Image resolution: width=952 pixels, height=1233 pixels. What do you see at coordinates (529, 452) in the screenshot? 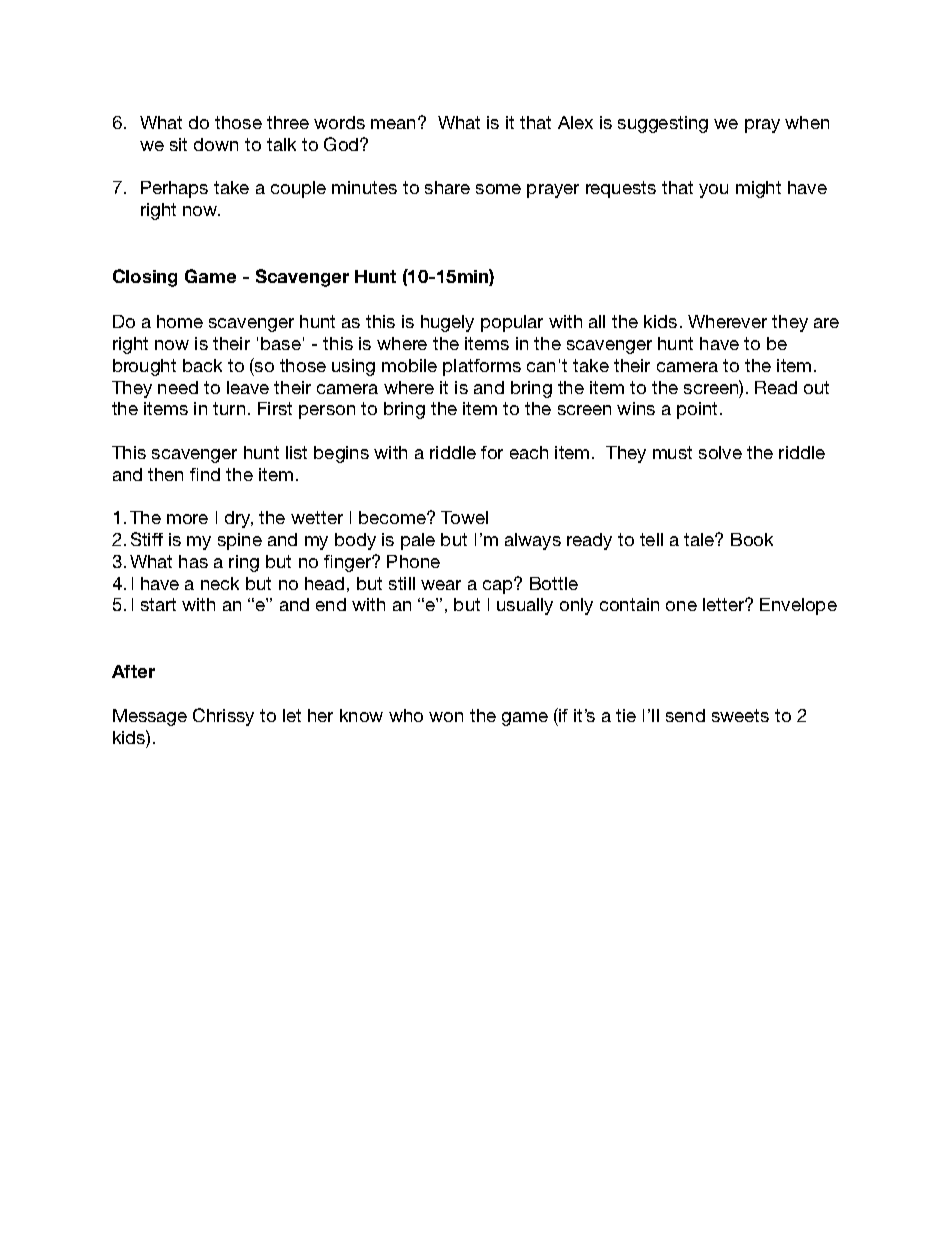
I see `each` at bounding box center [529, 452].
